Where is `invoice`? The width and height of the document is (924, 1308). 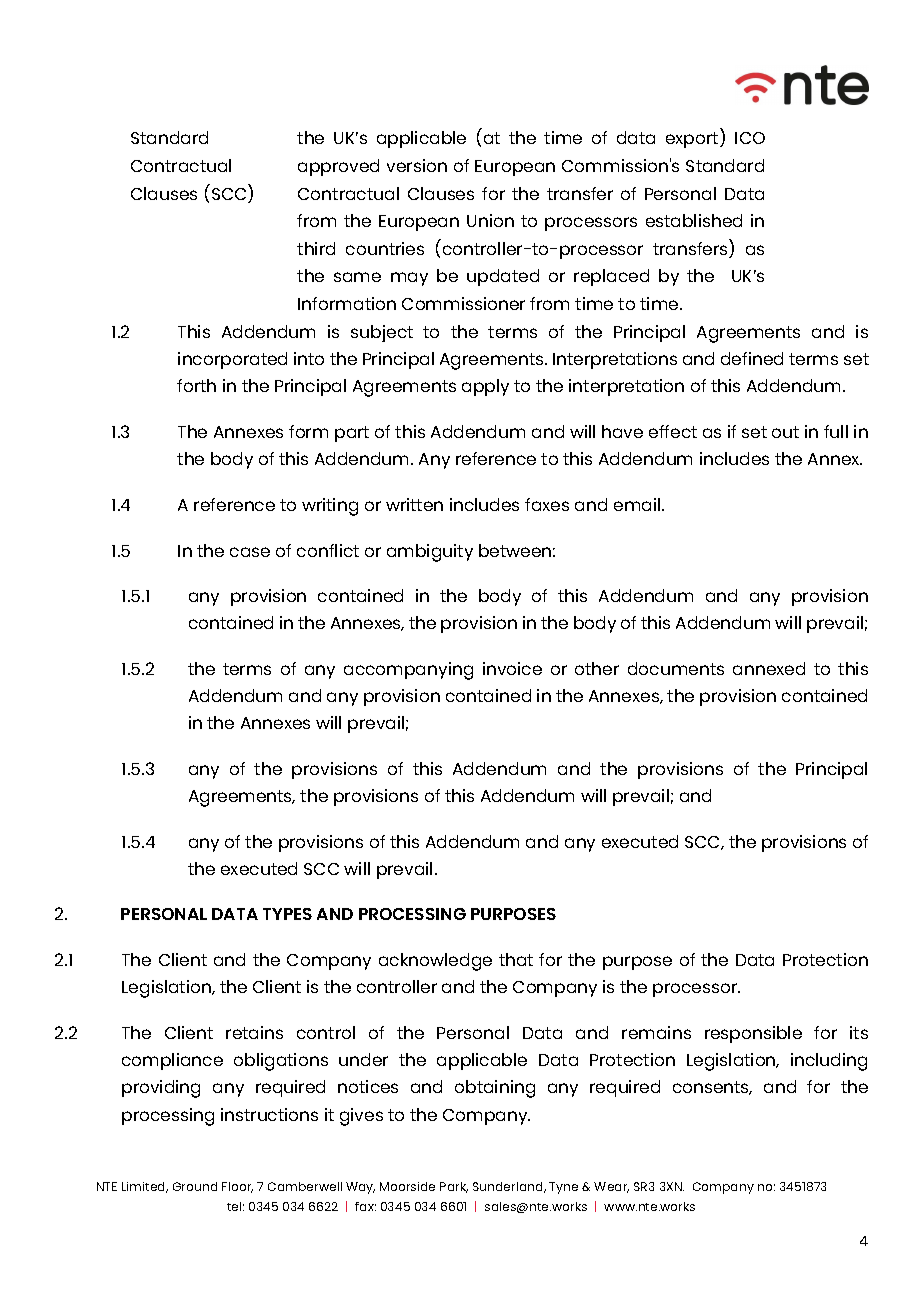 invoice is located at coordinates (512, 668).
